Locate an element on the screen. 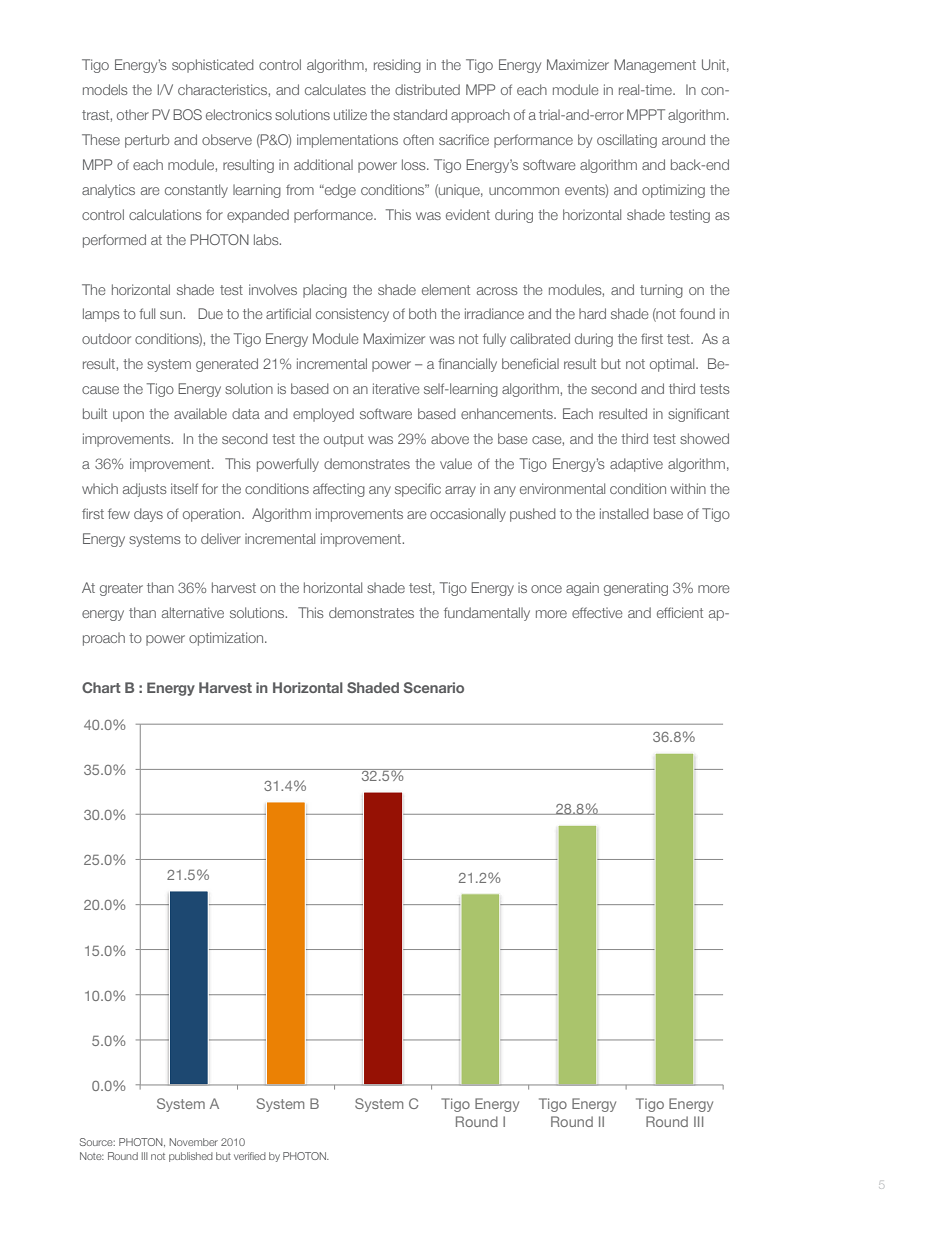 This screenshot has width=952, height=1233. BOS is located at coordinates (187, 114).
